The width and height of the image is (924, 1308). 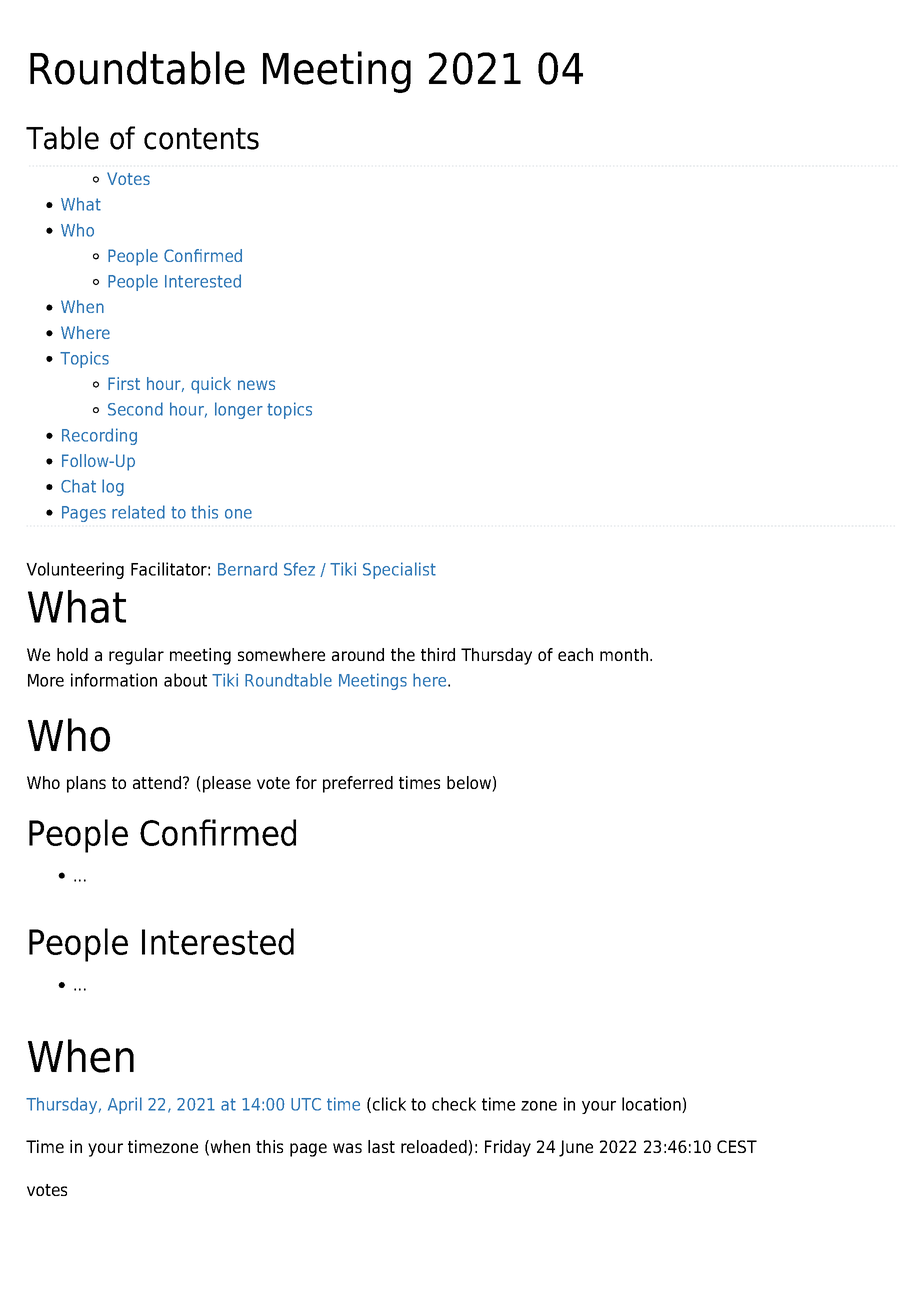 What do you see at coordinates (624, 654) in the image?
I see `month` at bounding box center [624, 654].
